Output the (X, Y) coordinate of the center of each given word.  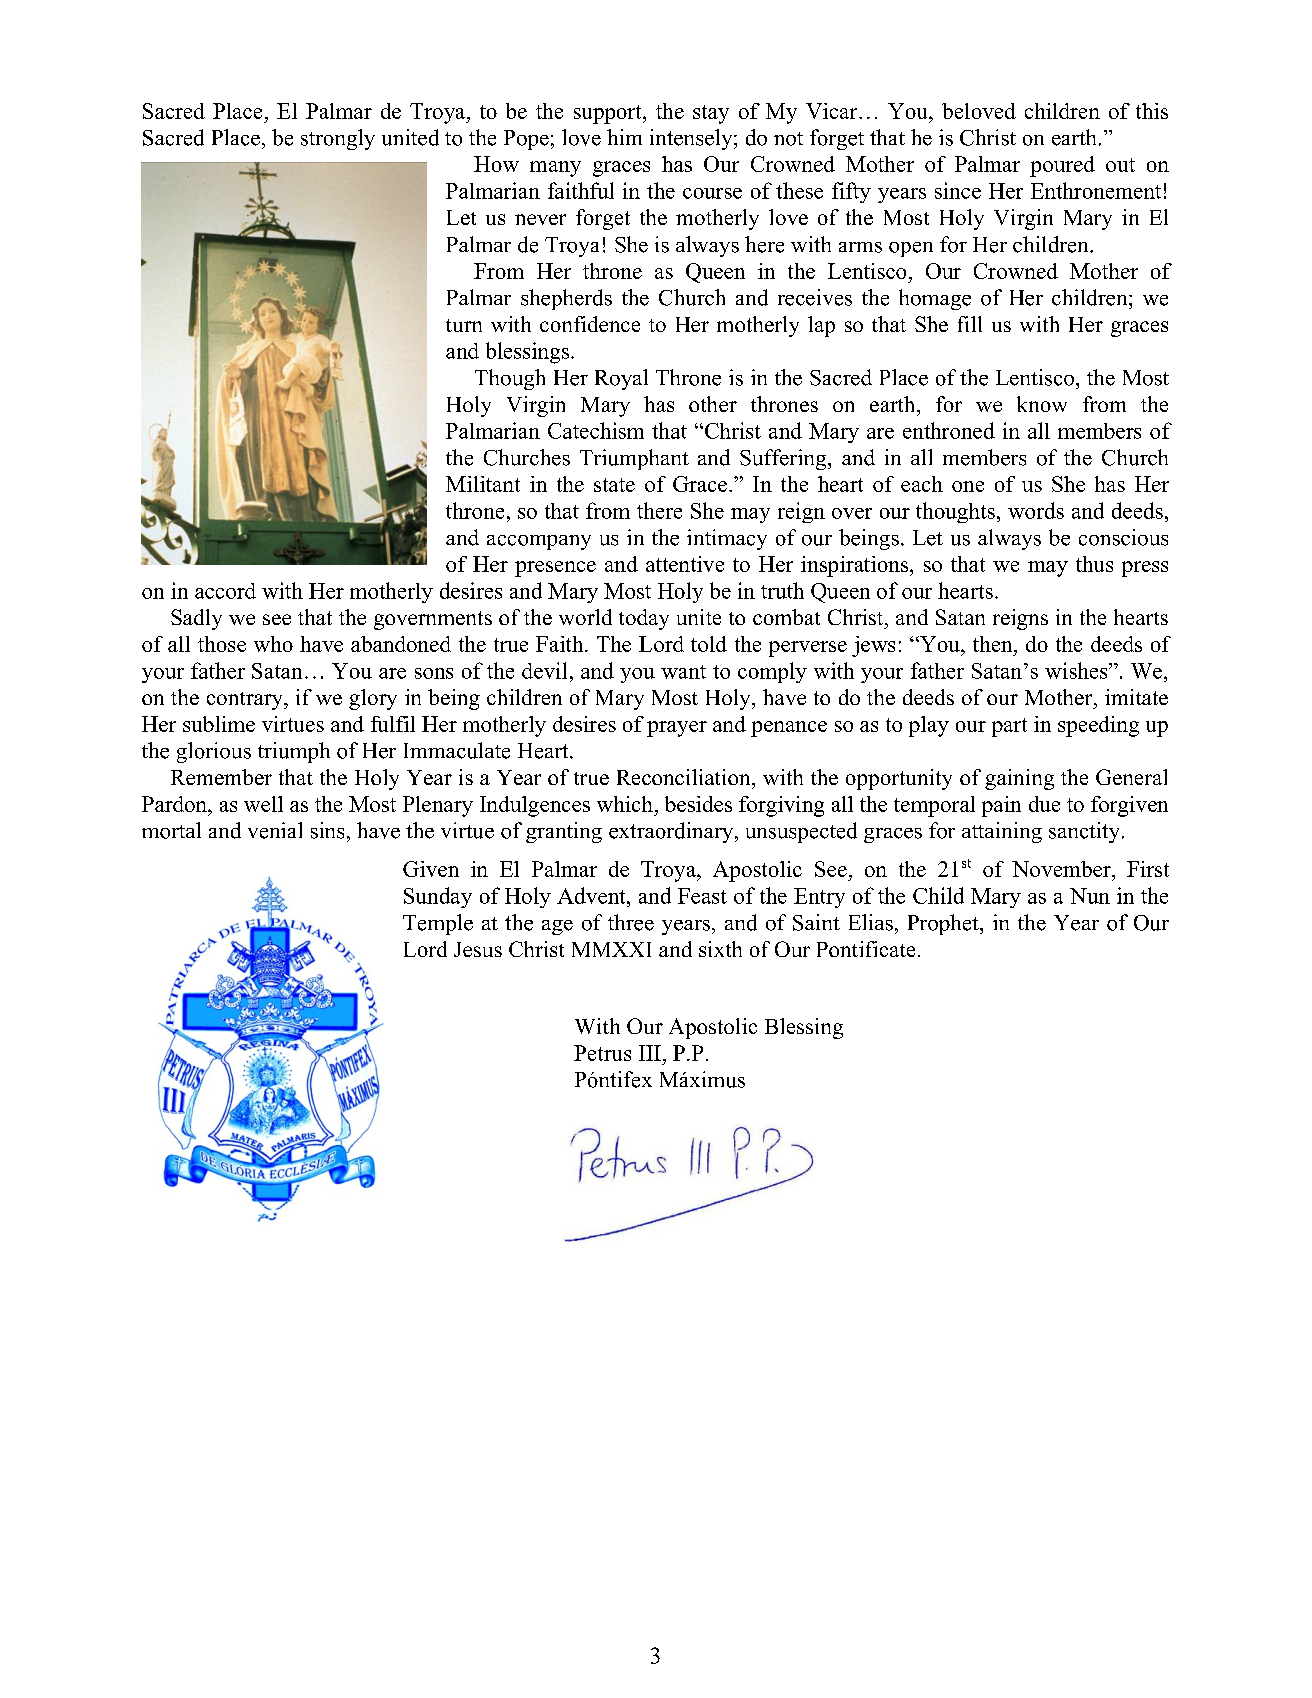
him (624, 137)
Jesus (478, 949)
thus (1094, 564)
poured (1062, 166)
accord (225, 591)
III (650, 1053)
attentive (685, 564)
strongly (338, 139)
